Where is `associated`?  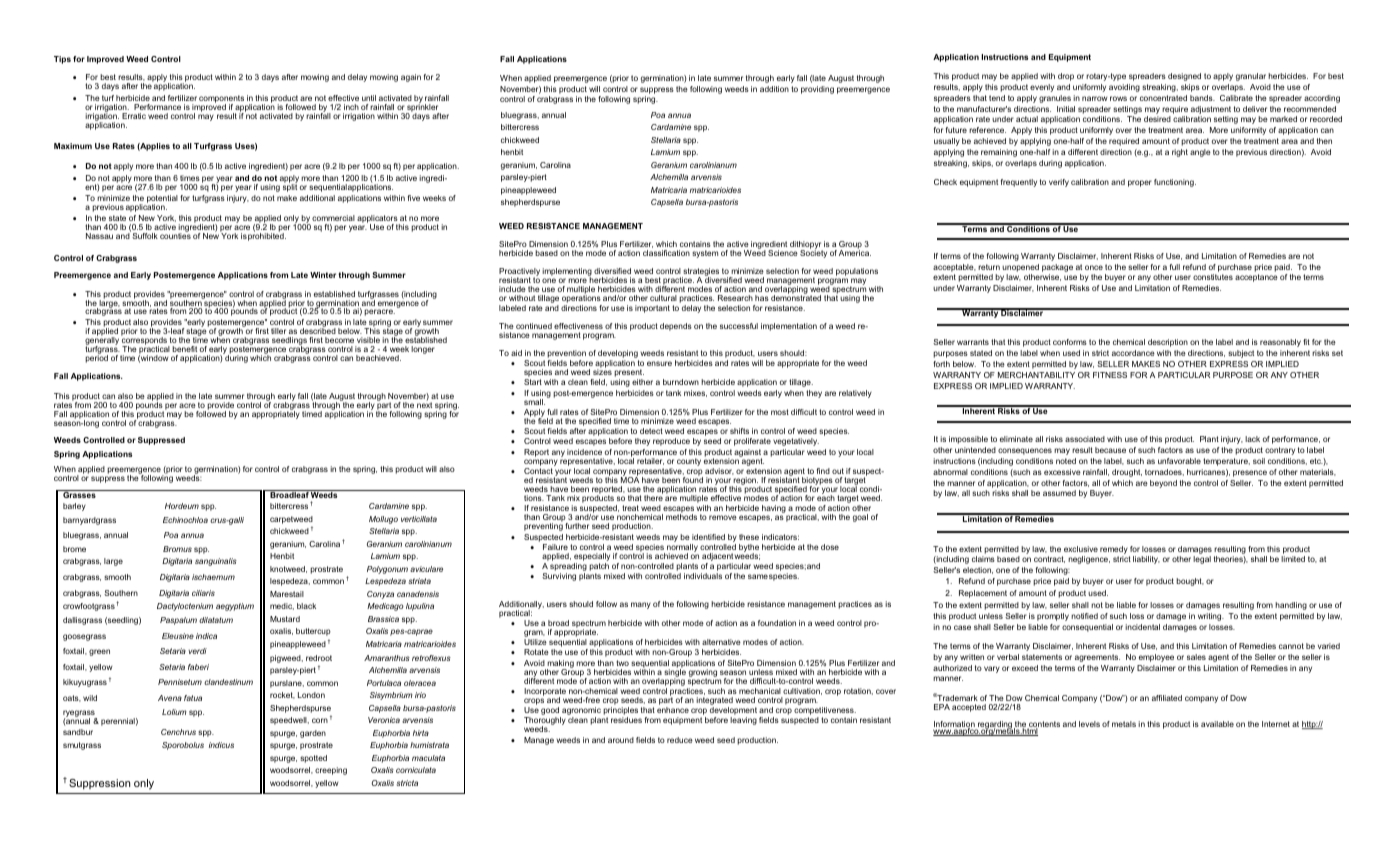 associated is located at coordinates (1085, 439).
